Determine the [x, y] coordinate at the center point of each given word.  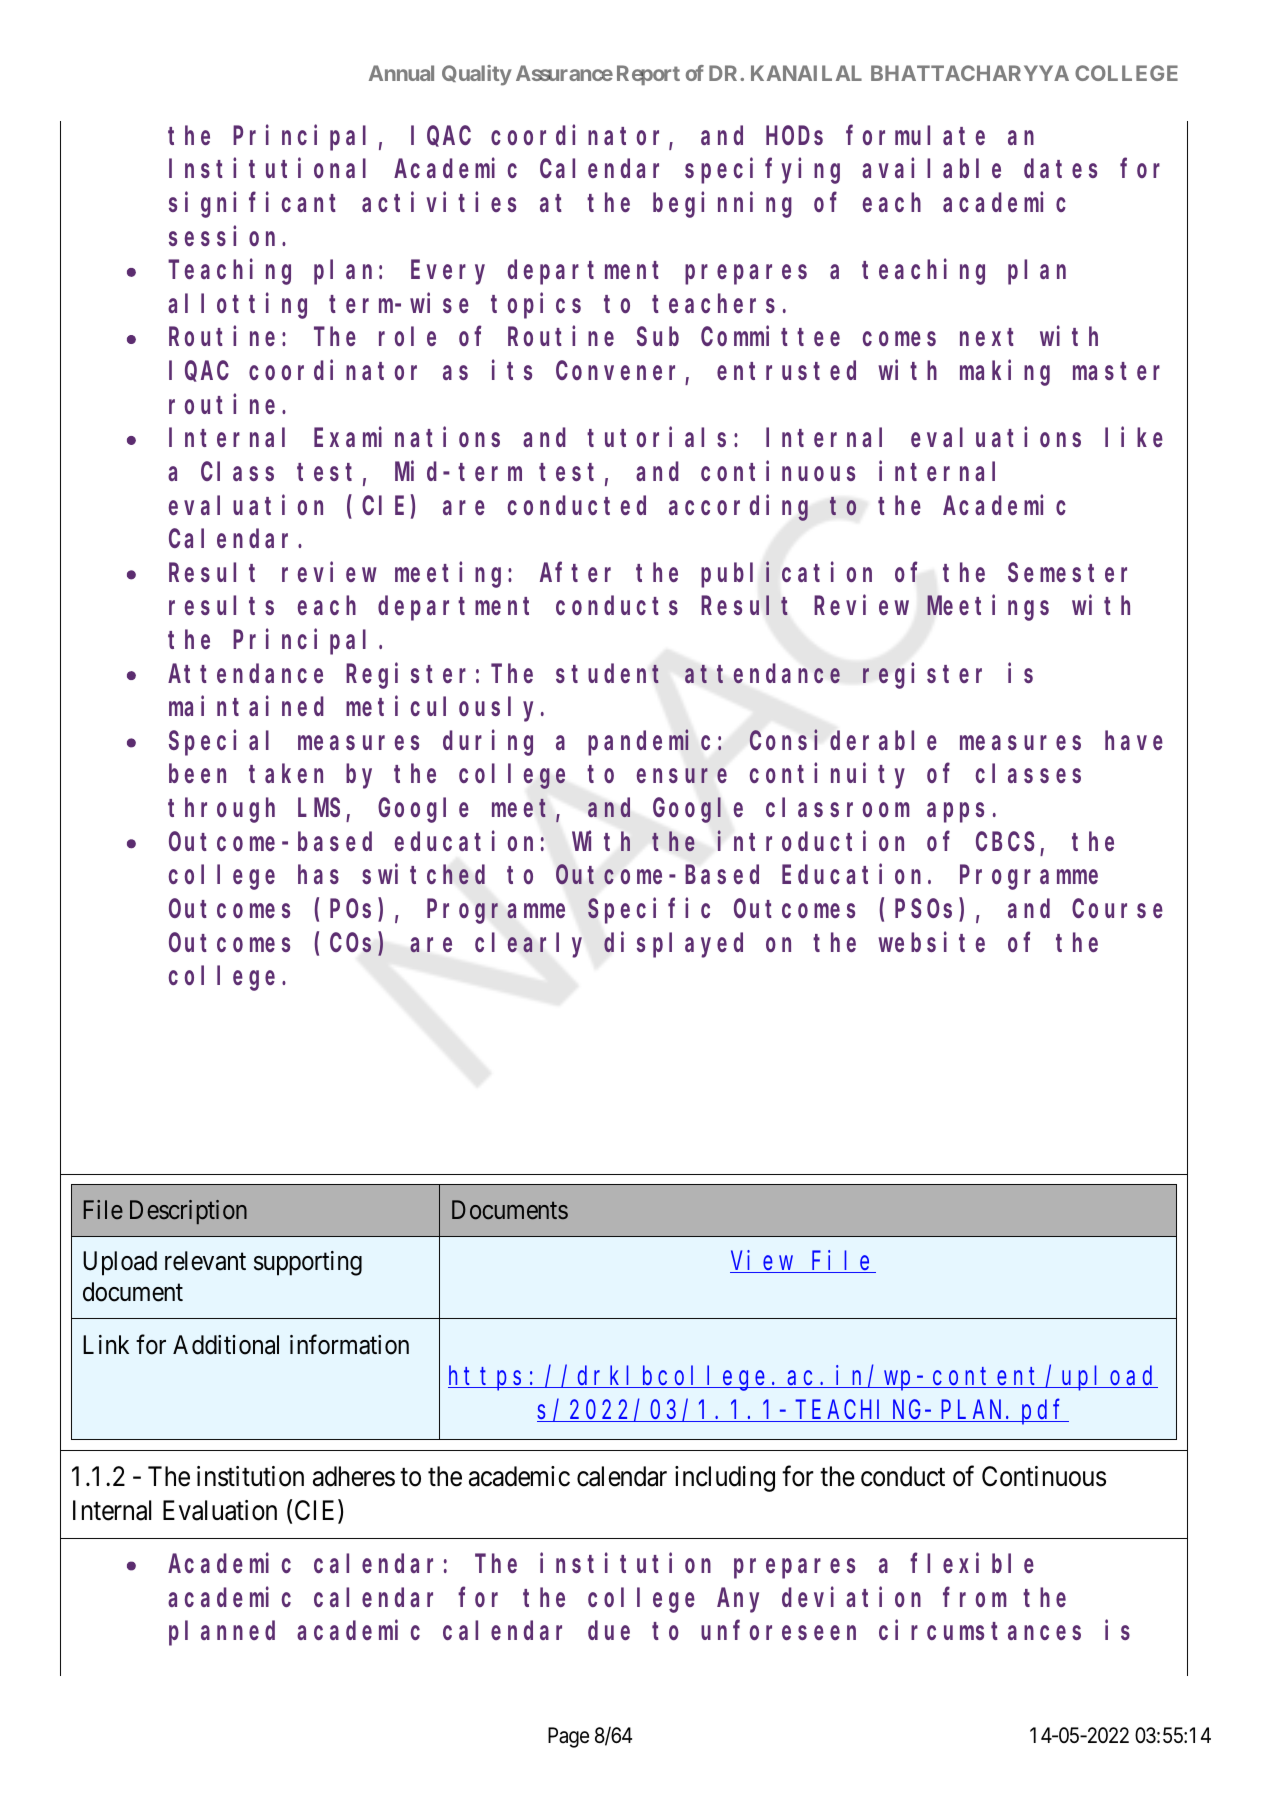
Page [568, 1737]
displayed [673, 945]
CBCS [1005, 842]
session [226, 236]
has [318, 875]
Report [648, 75]
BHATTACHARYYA [970, 73]
